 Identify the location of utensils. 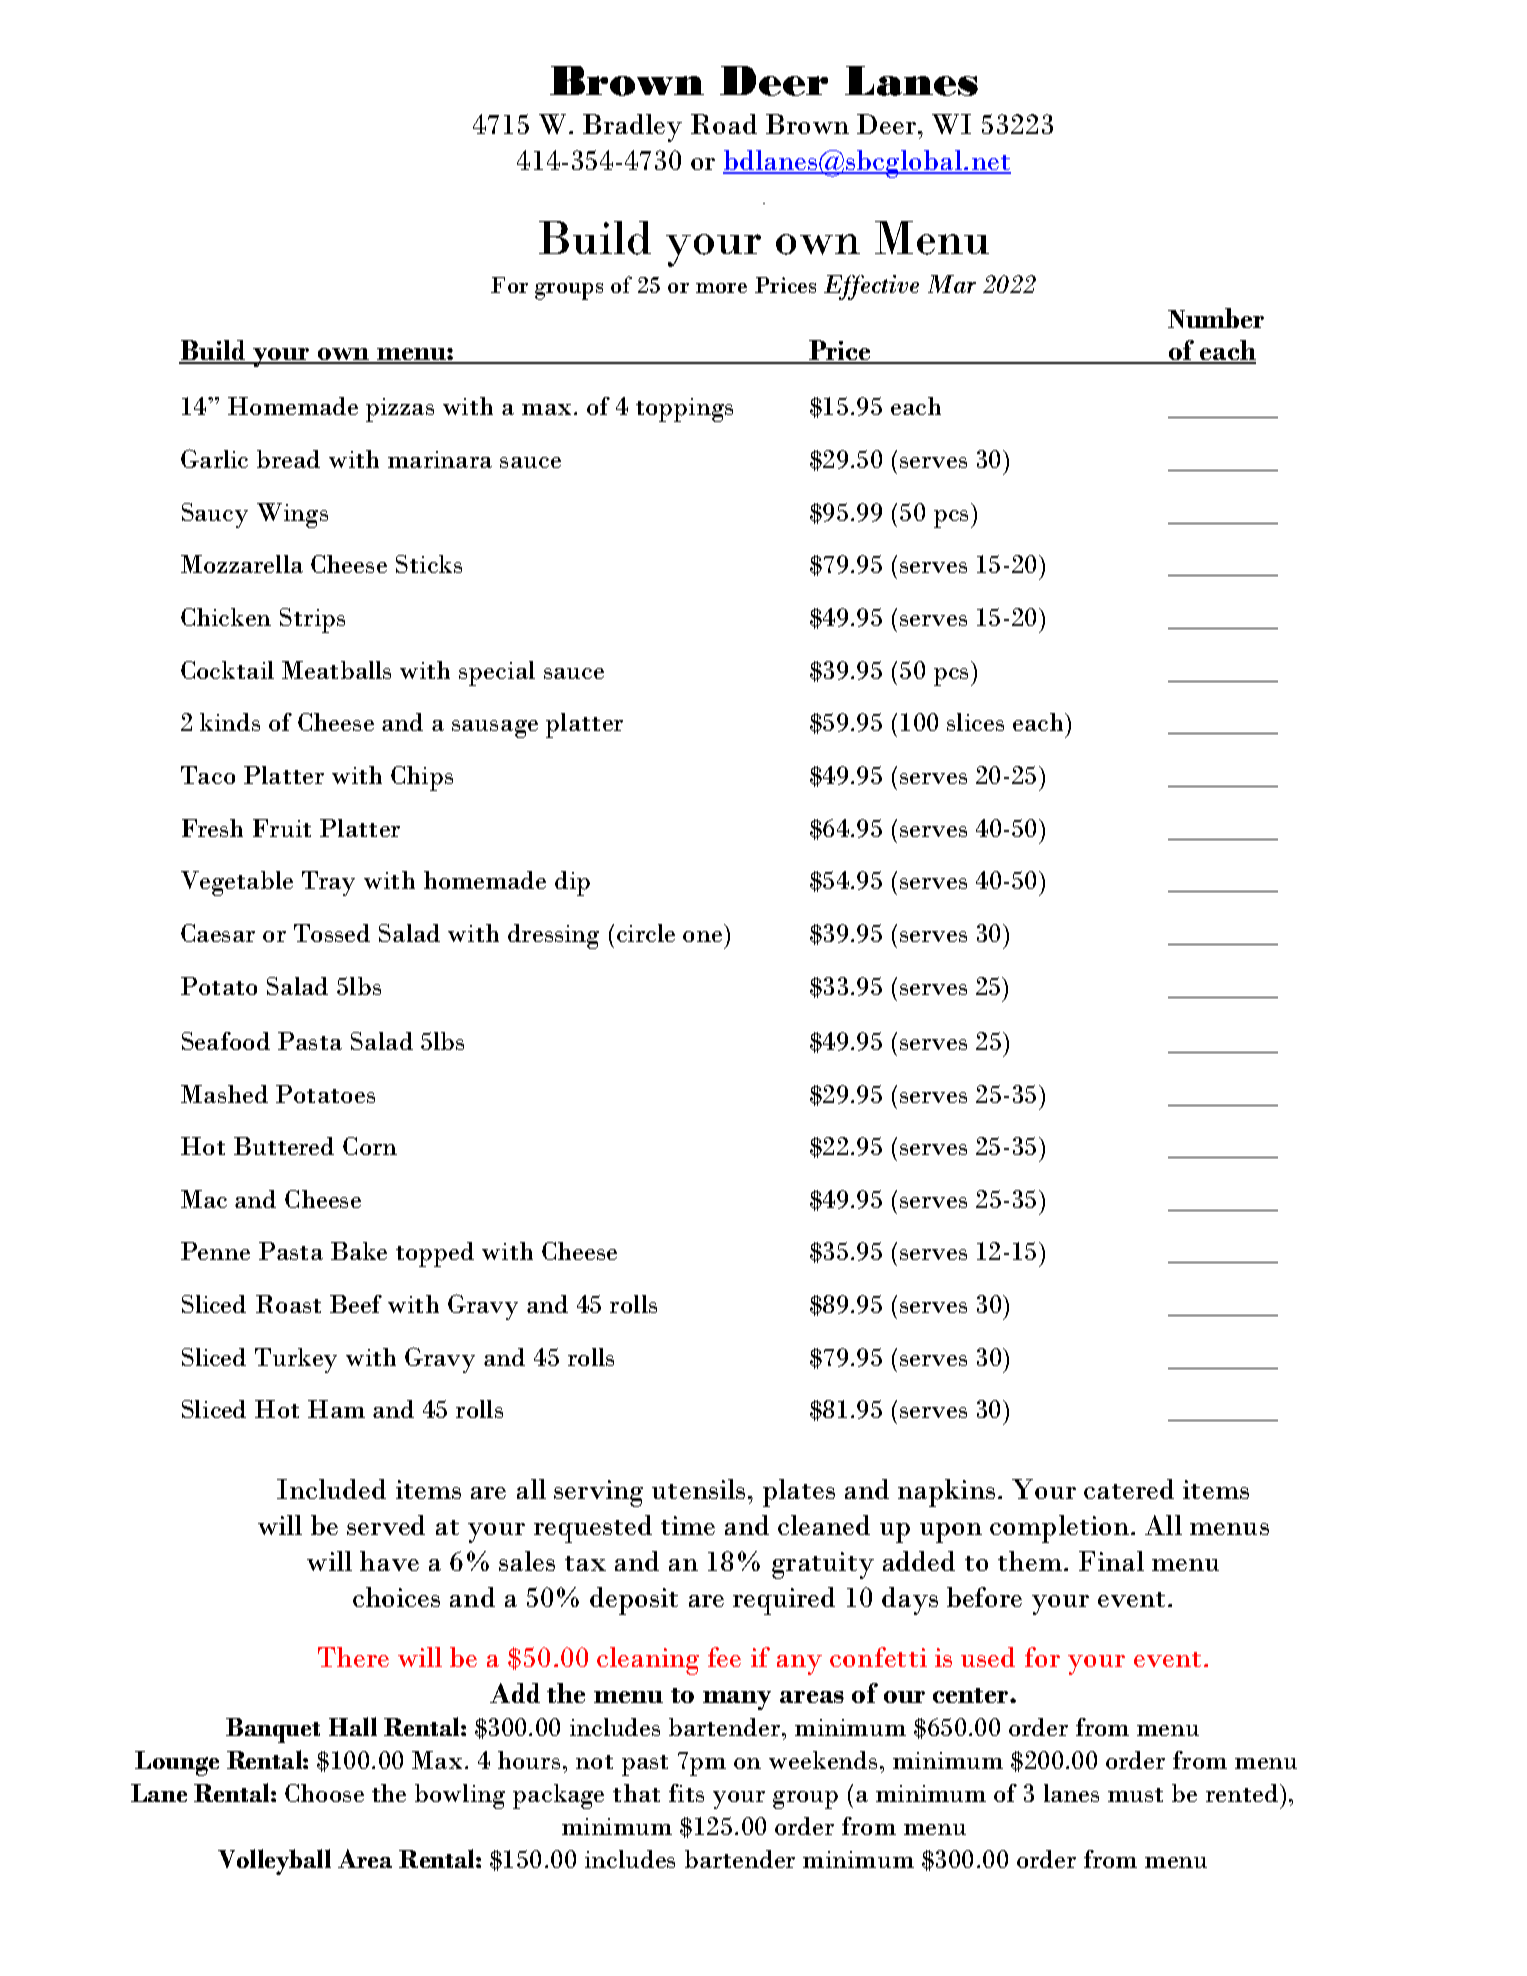
(698, 1489).
